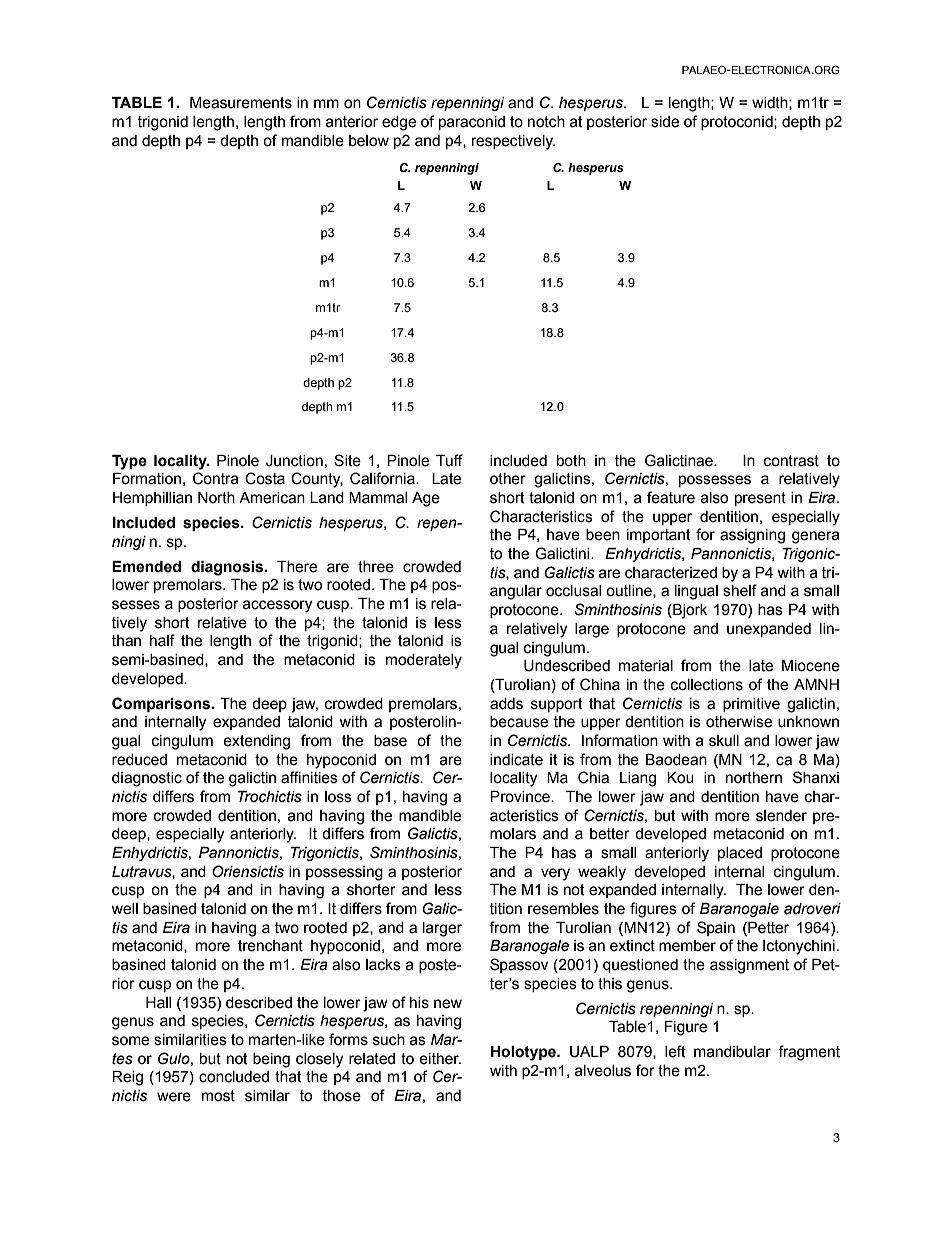 The height and width of the screenshot is (1233, 952). What do you see at coordinates (399, 123) in the screenshot?
I see `edge` at bounding box center [399, 123].
